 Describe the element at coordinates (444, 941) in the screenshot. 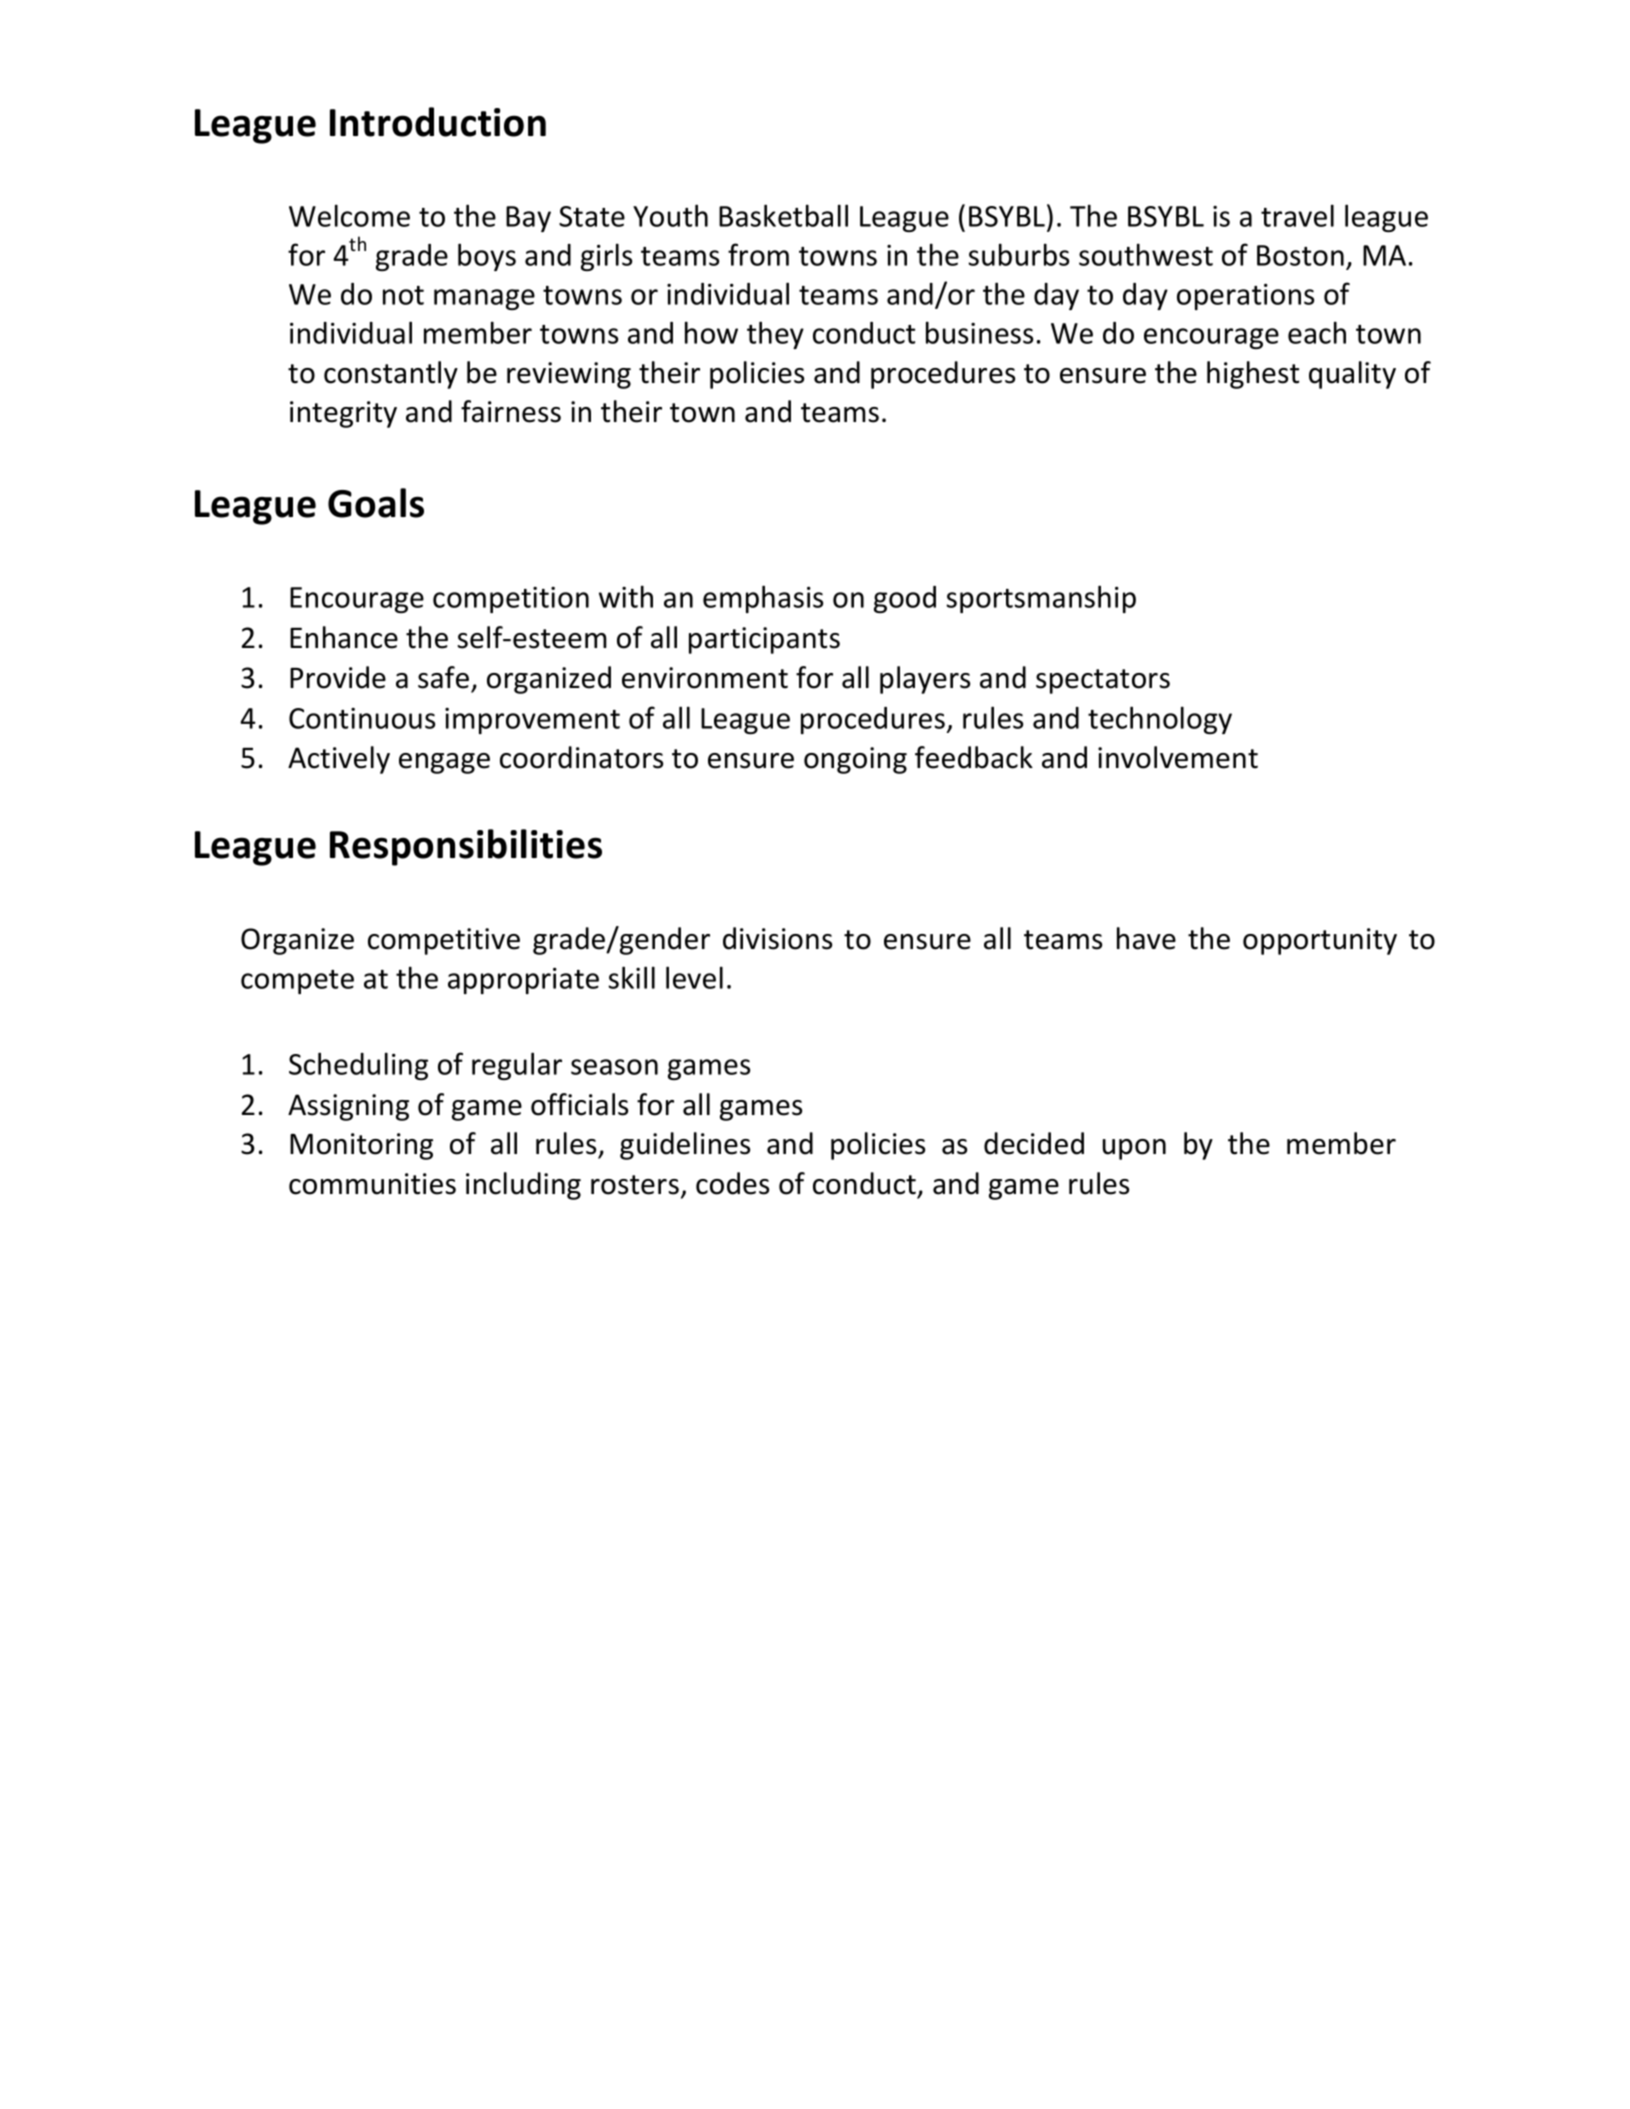

I see `competitive` at that location.
